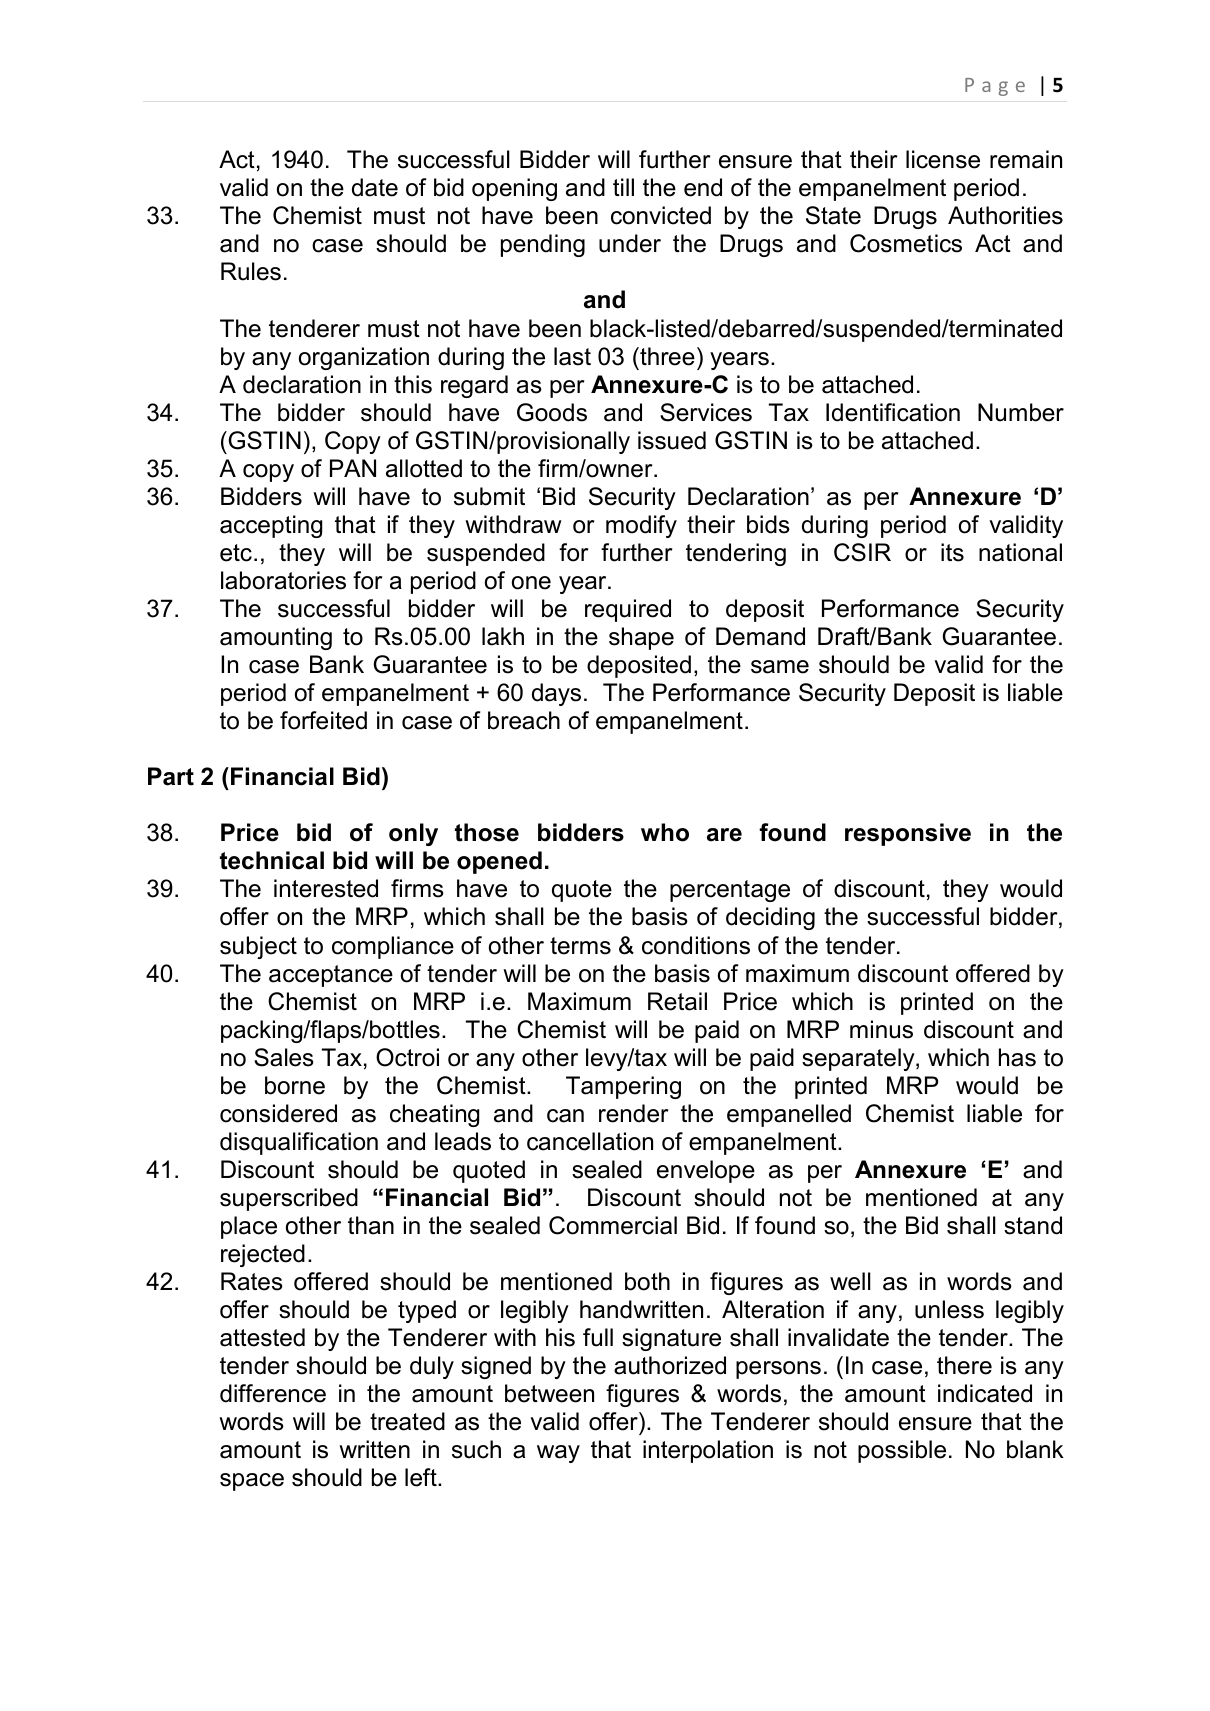  I want to click on Rules, so click(251, 271).
